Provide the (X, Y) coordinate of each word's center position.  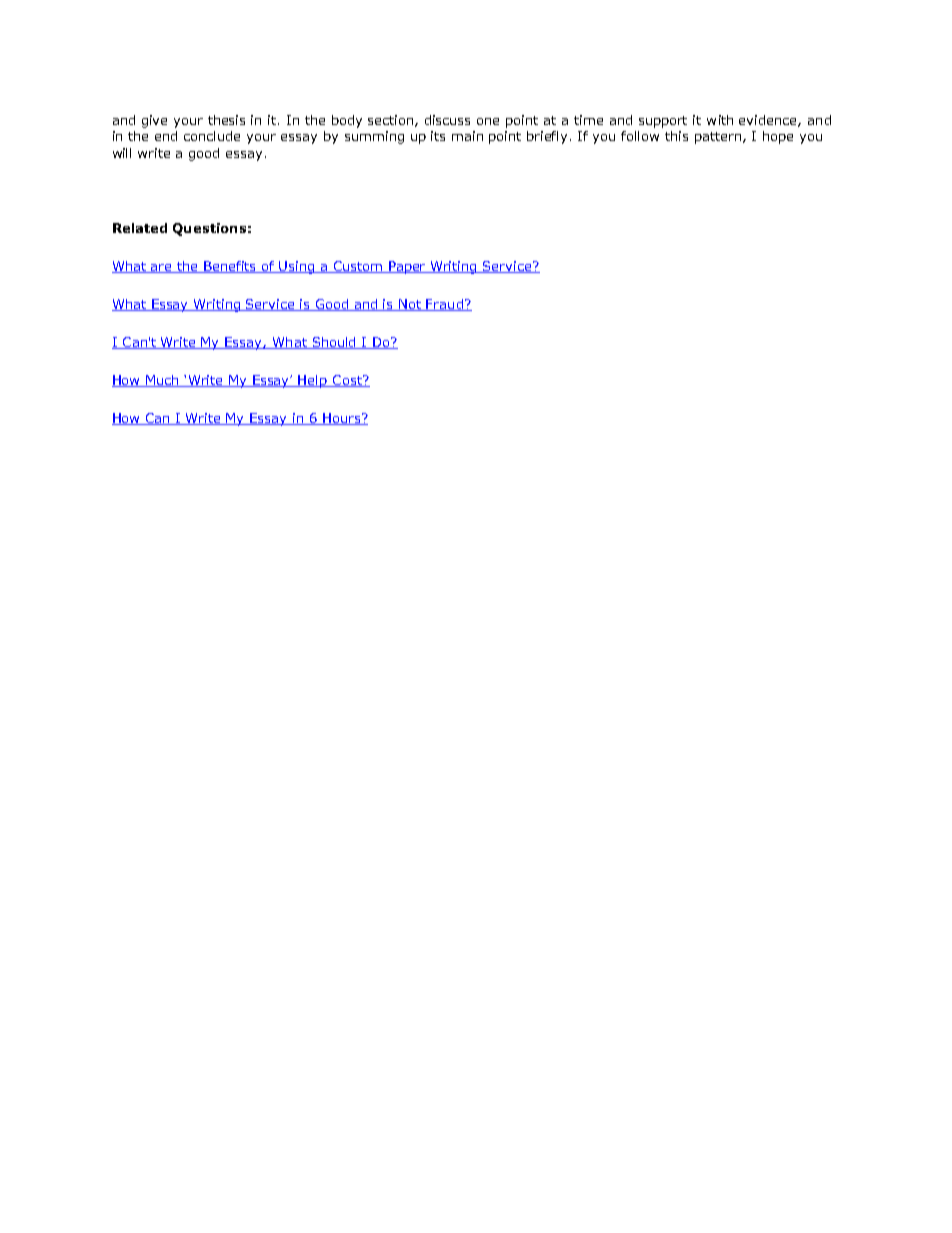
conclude (212, 136)
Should (334, 343)
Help (313, 381)
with (720, 120)
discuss (447, 120)
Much (163, 381)
